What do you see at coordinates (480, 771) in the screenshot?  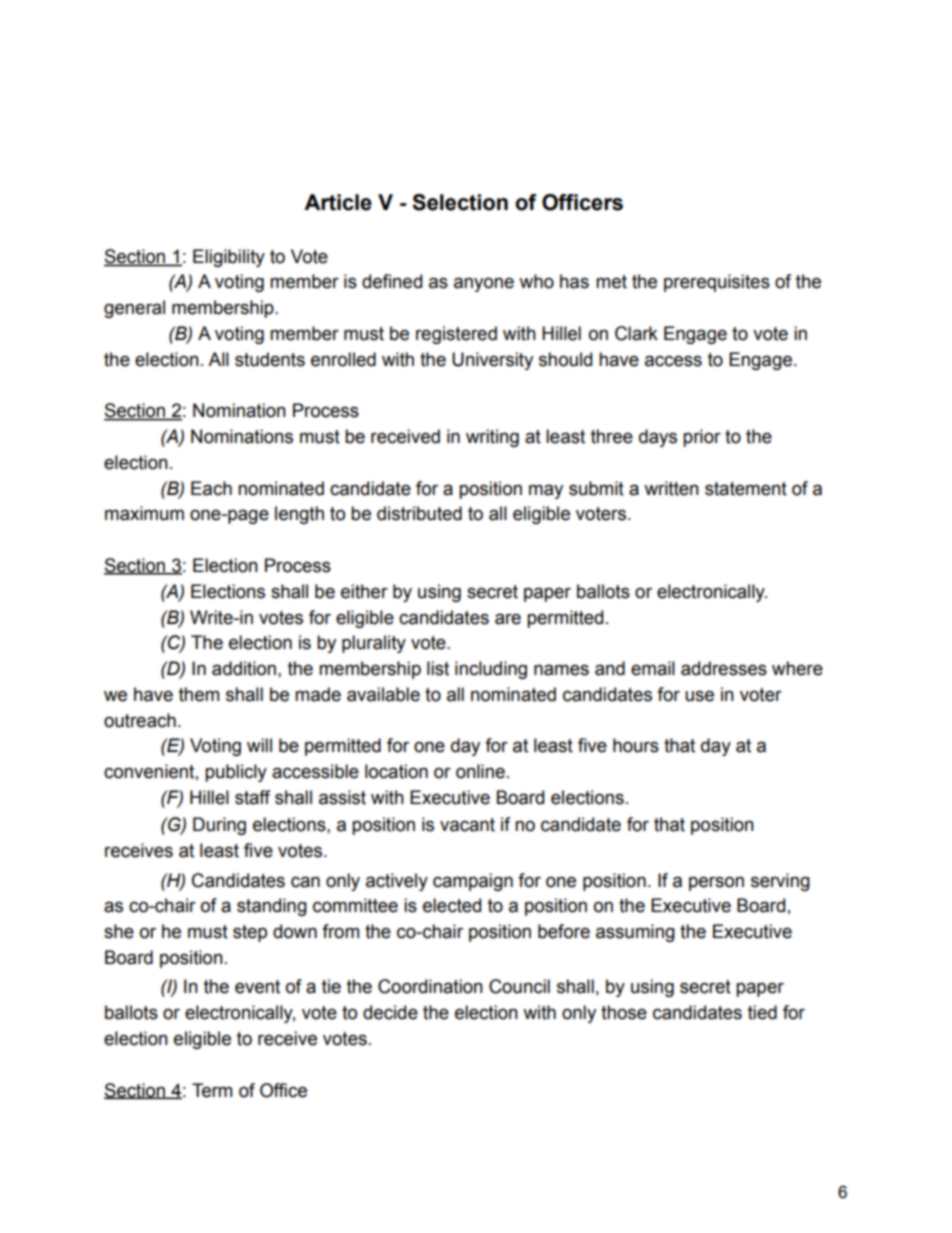 I see `online` at bounding box center [480, 771].
